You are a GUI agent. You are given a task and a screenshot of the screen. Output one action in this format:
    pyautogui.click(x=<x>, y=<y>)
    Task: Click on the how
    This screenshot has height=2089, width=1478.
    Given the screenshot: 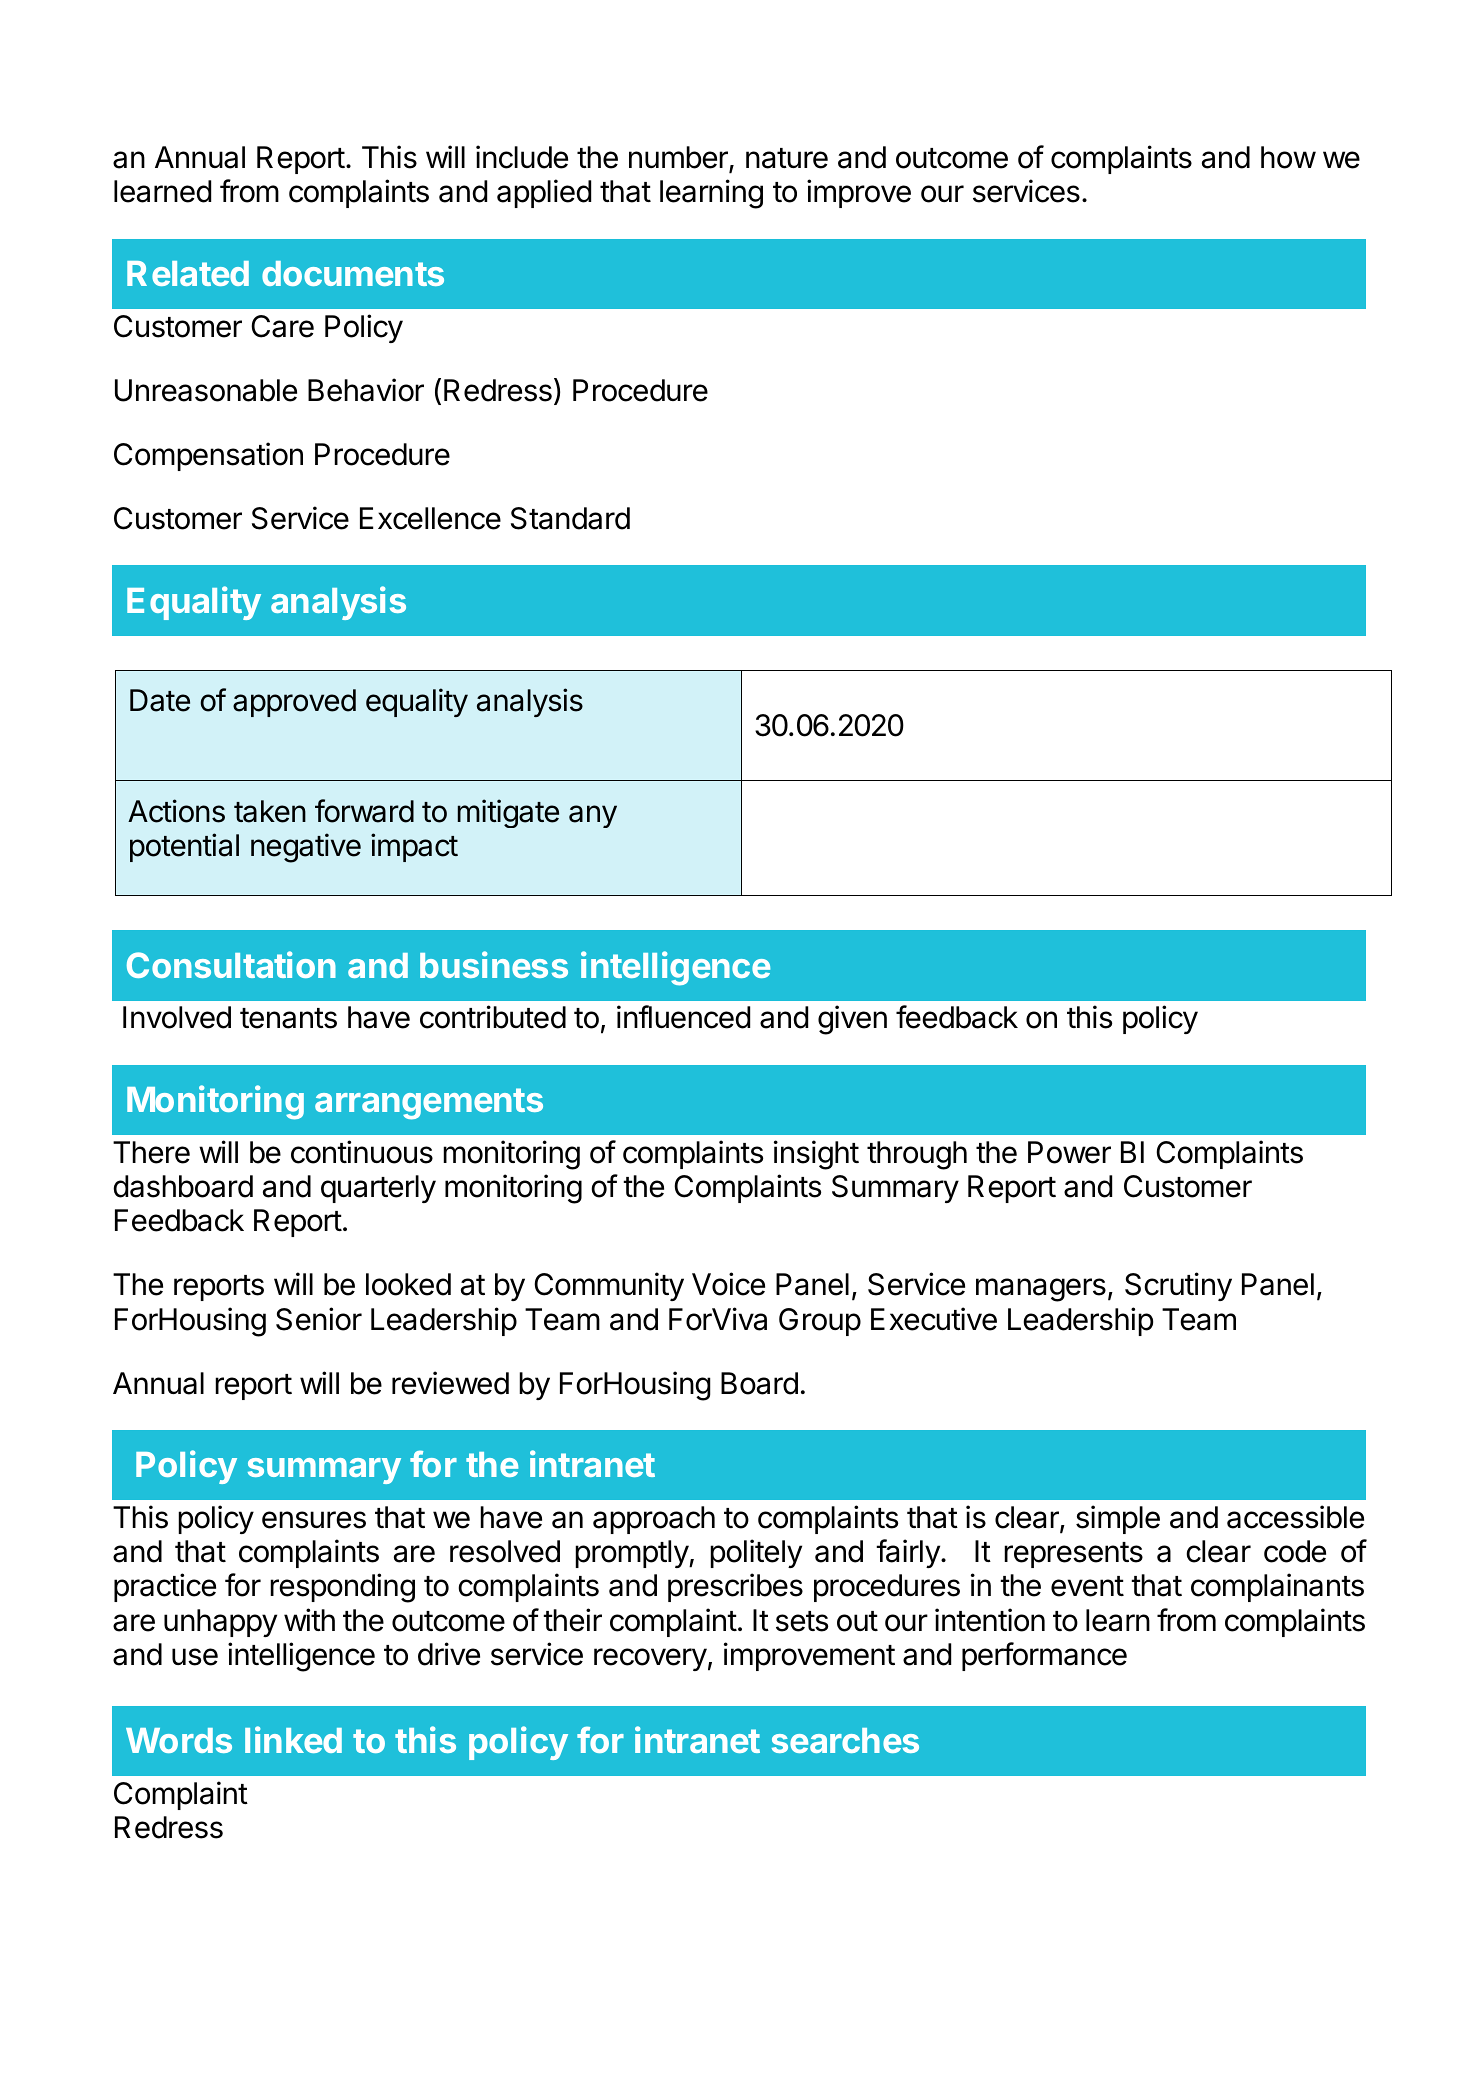 What is the action you would take?
    pyautogui.click(x=1288, y=157)
